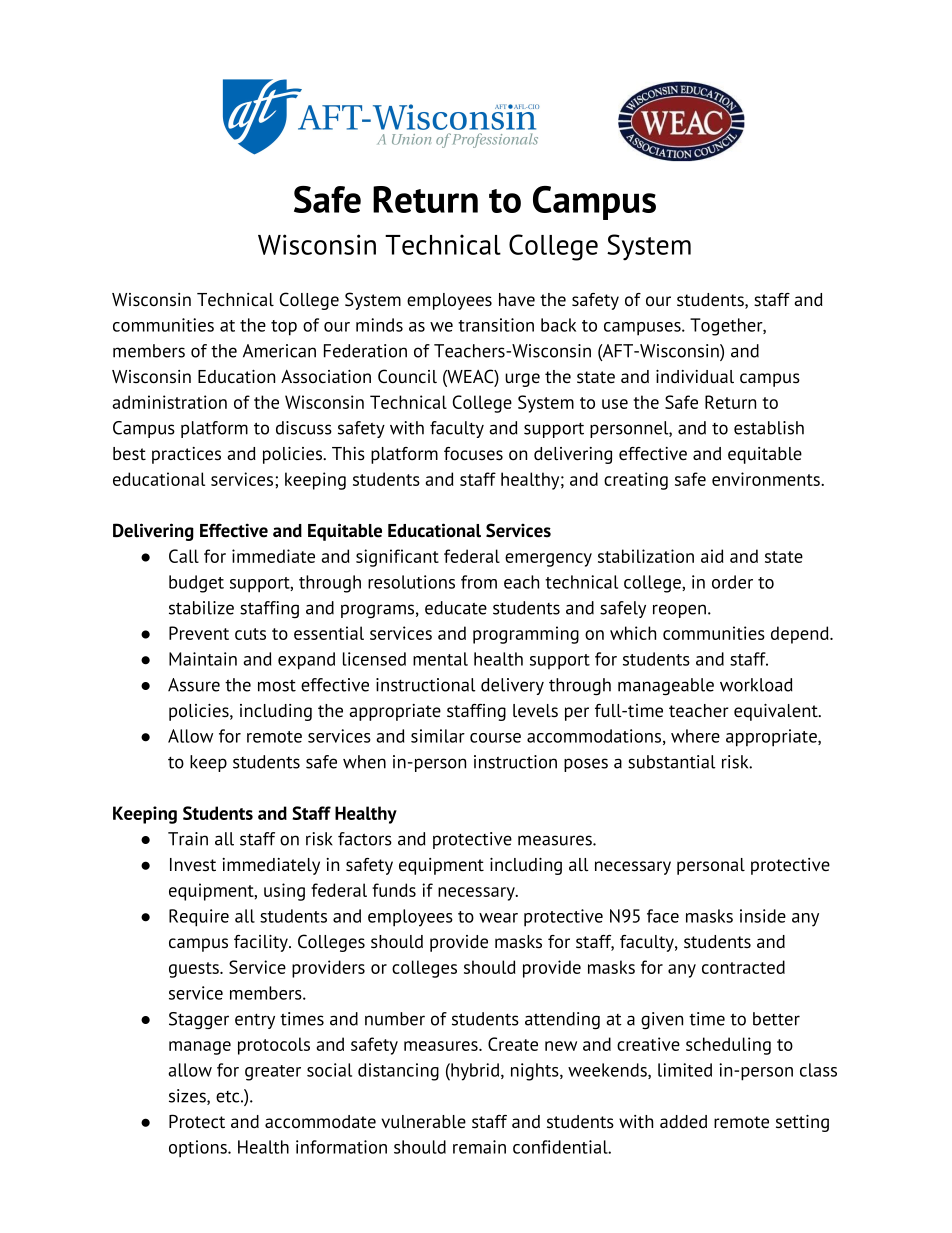 The width and height of the screenshot is (952, 1233). Describe the element at coordinates (194, 685) in the screenshot. I see `Assure` at that location.
